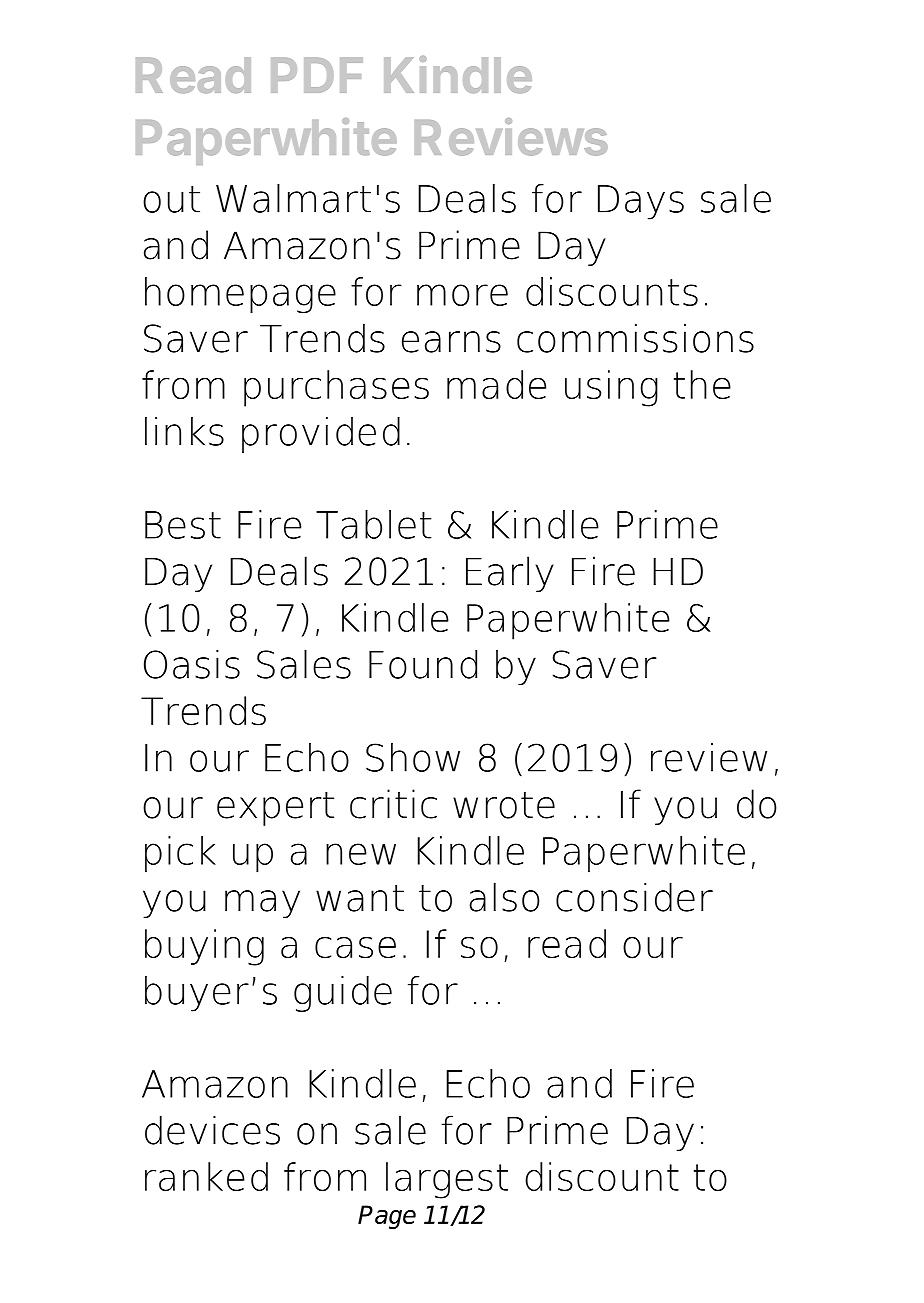 This page has width=924, height=1303. I want to click on Oasis, so click(192, 664).
